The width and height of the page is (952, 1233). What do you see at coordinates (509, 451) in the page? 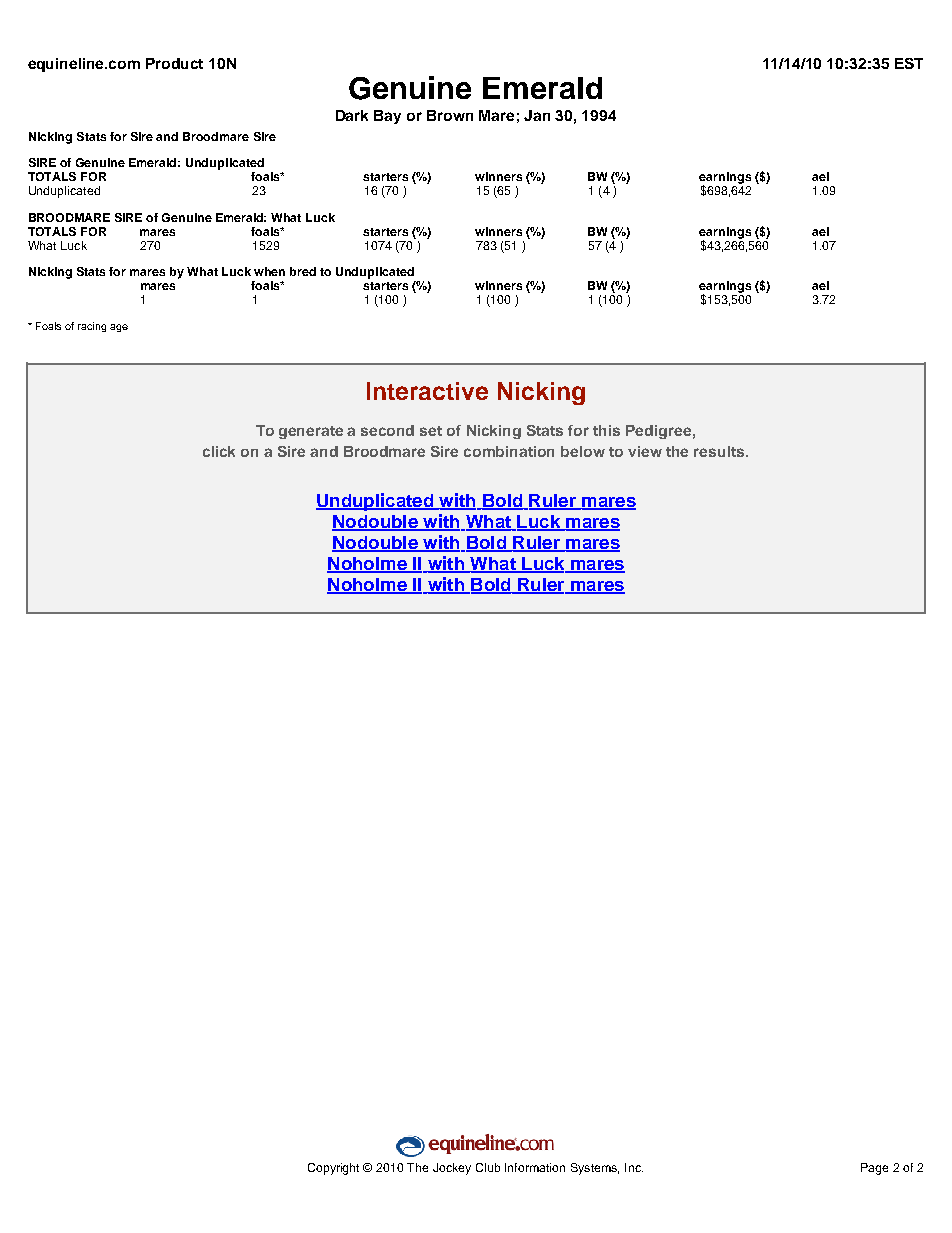
I see `combination` at bounding box center [509, 451].
